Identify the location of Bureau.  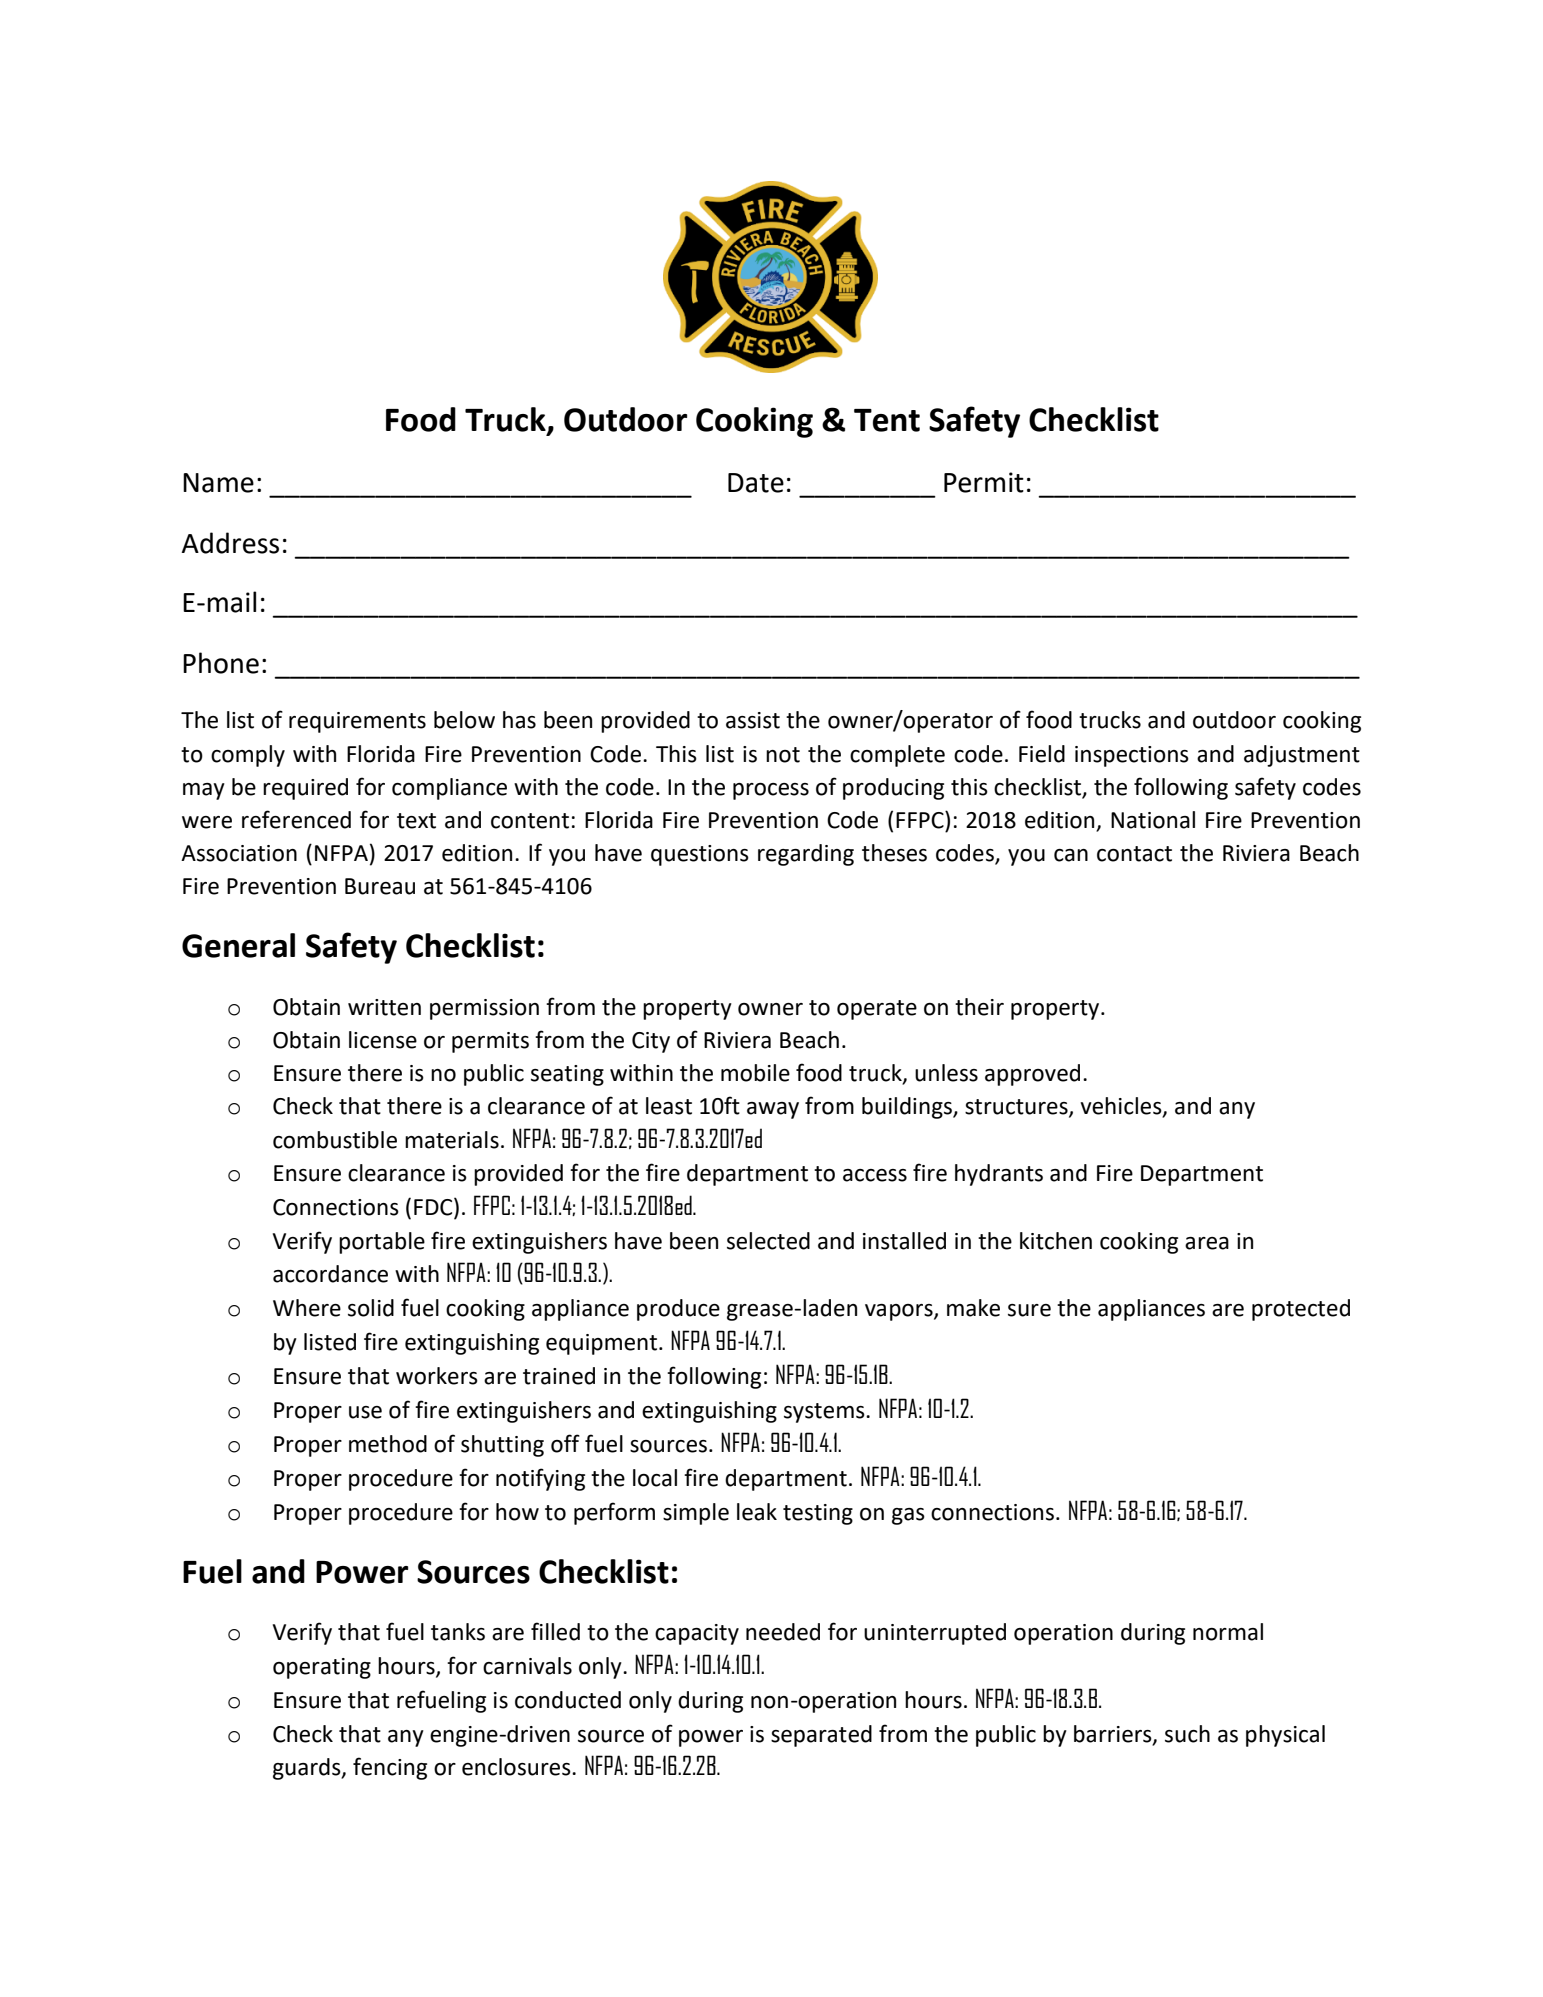
(380, 886).
